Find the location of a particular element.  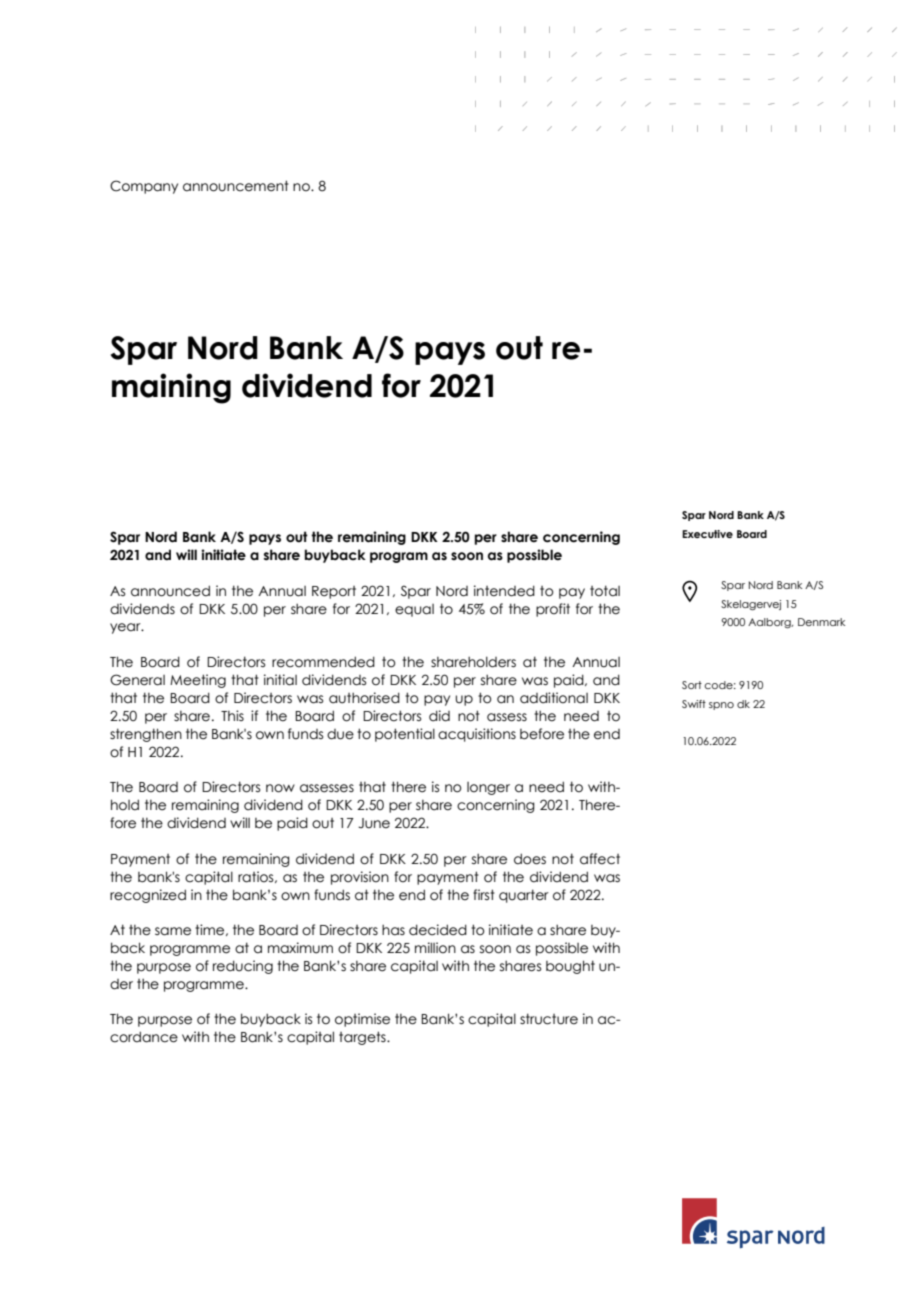

Denmark is located at coordinates (821, 622).
